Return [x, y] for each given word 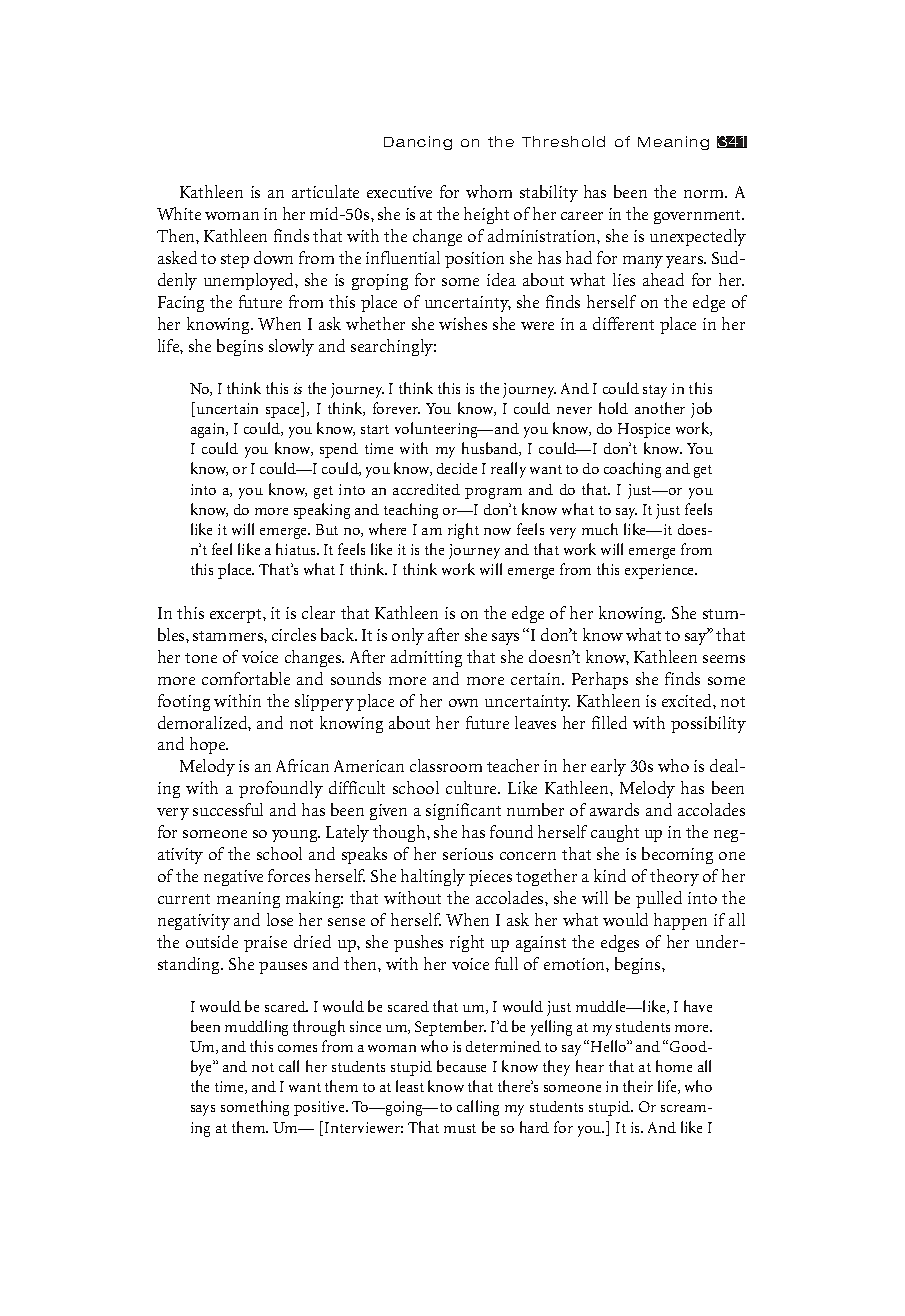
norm [705, 194]
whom [489, 191]
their [638, 1086]
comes [297, 1048]
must [460, 1128]
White [179, 213]
